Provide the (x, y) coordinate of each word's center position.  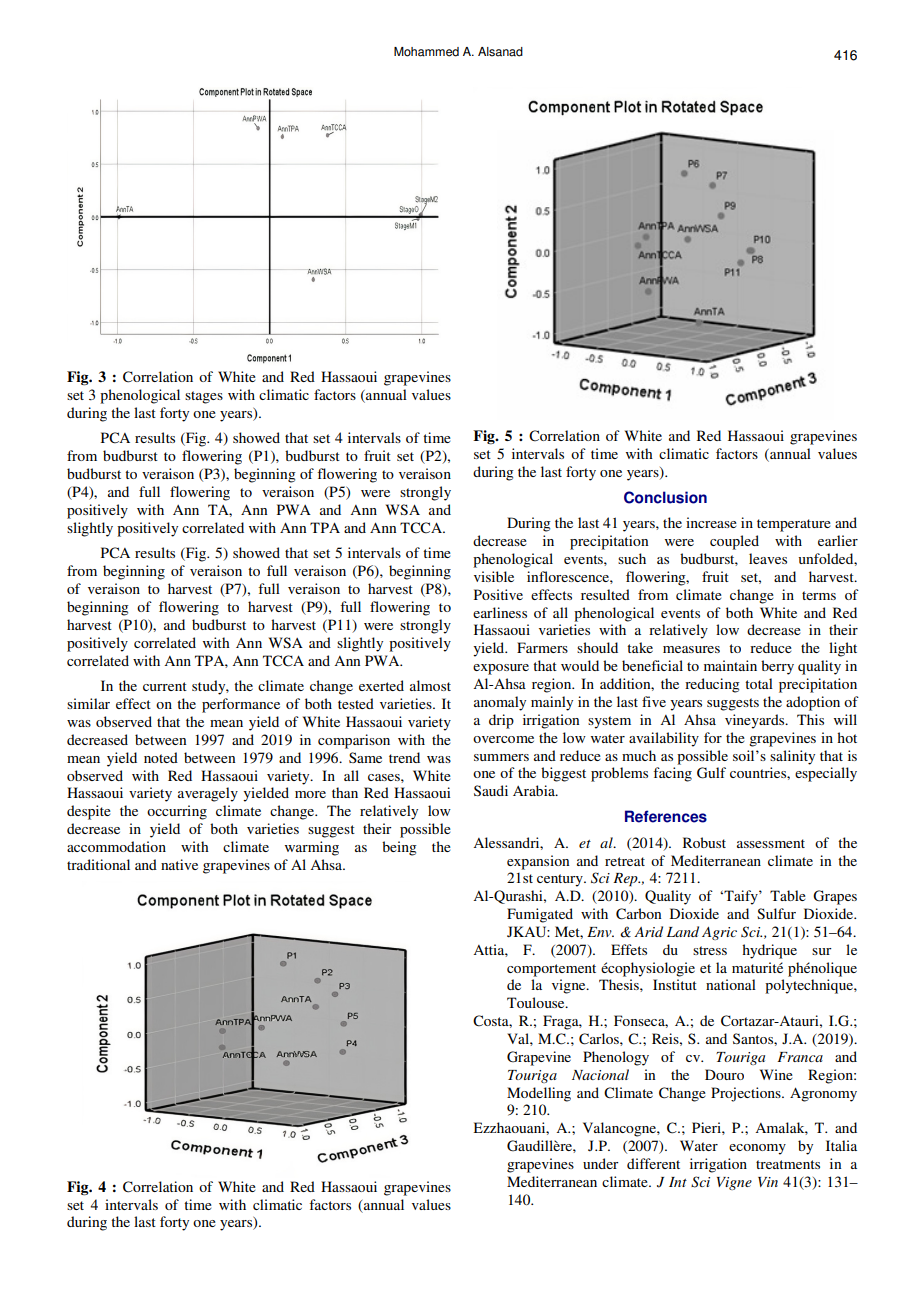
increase (711, 522)
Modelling (539, 1094)
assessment (771, 843)
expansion (538, 862)
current (165, 686)
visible (494, 576)
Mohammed (426, 52)
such (632, 558)
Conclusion (665, 497)
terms (819, 595)
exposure (501, 669)
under (601, 1163)
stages (204, 397)
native (179, 864)
